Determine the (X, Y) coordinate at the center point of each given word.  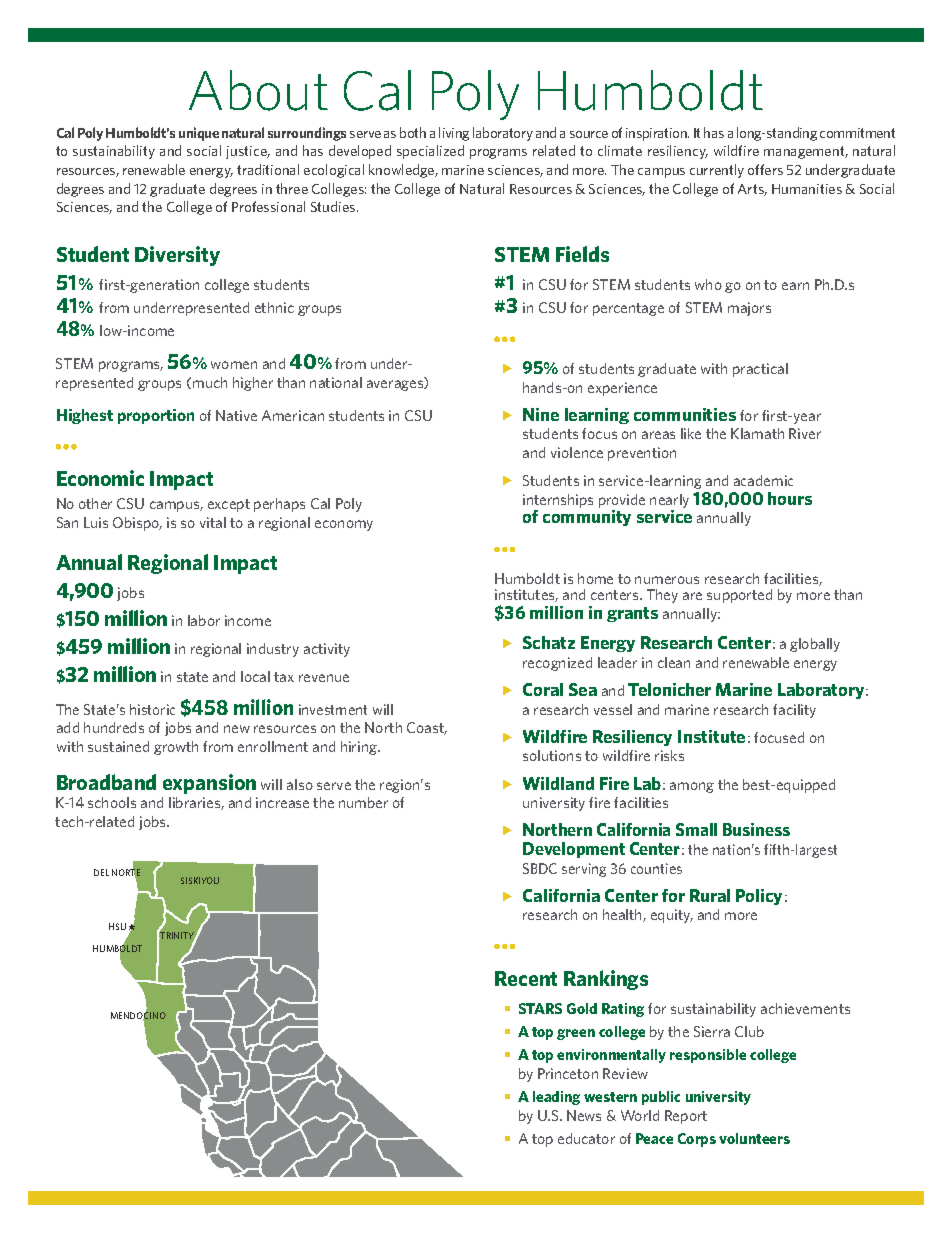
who (708, 284)
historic (152, 709)
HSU (117, 926)
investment (333, 709)
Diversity (177, 256)
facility (794, 711)
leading (556, 1098)
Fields (582, 254)
